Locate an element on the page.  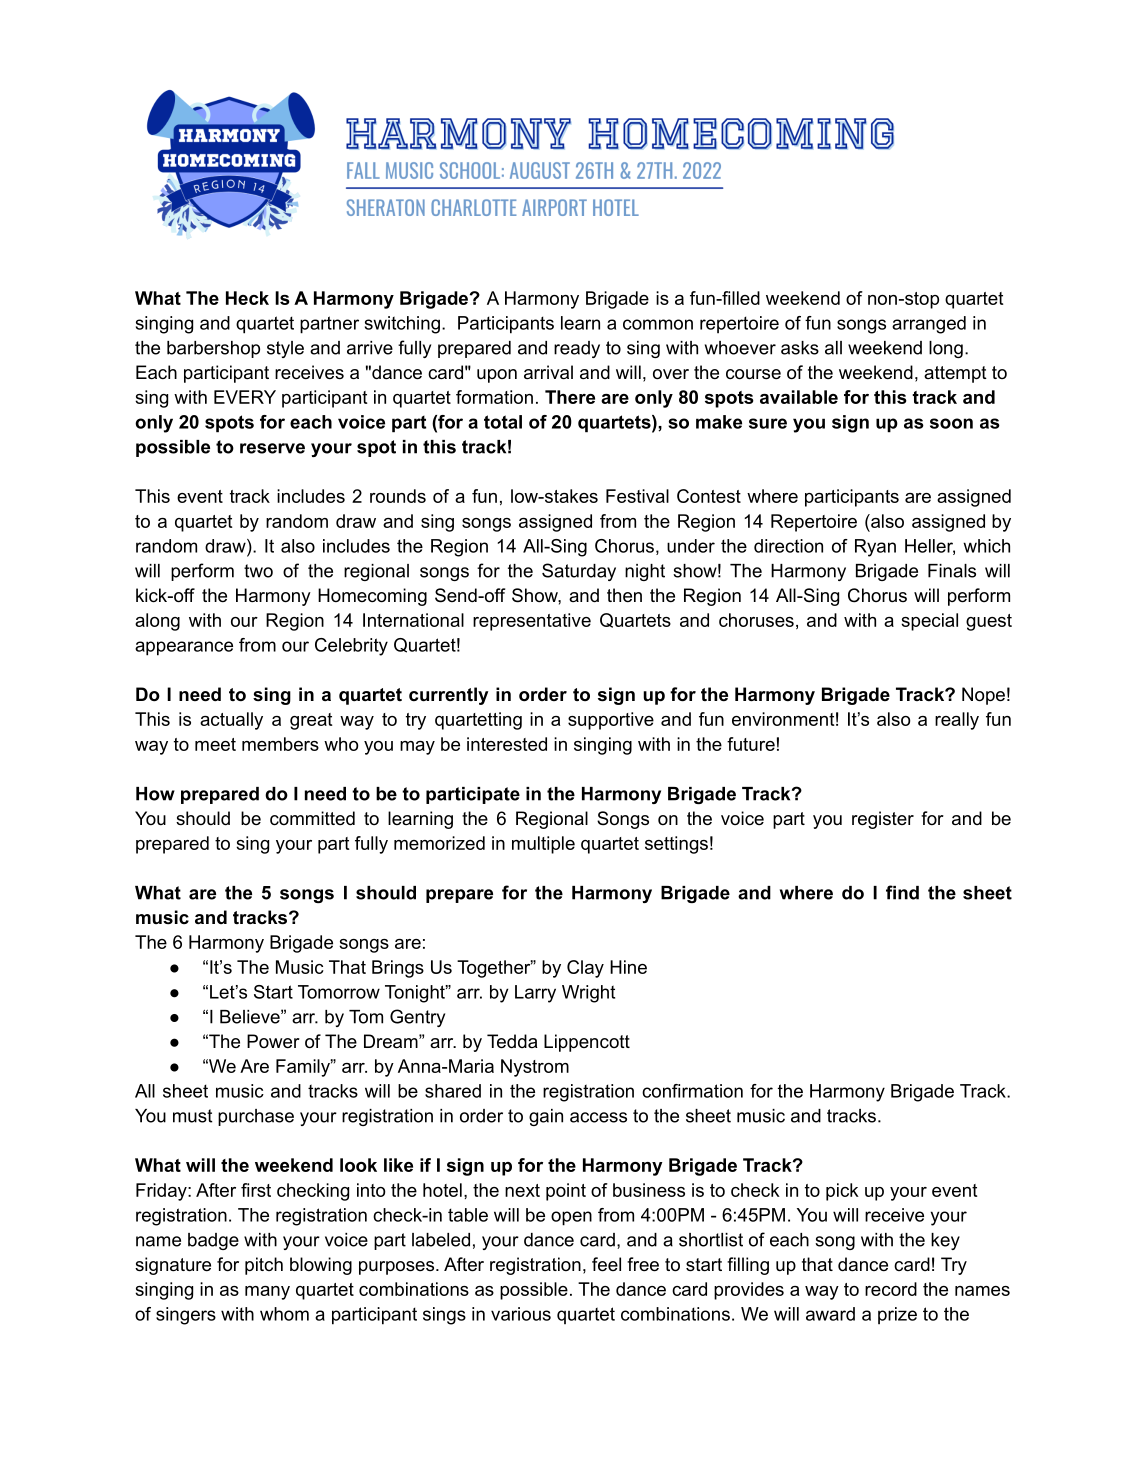
Clay is located at coordinates (585, 969).
